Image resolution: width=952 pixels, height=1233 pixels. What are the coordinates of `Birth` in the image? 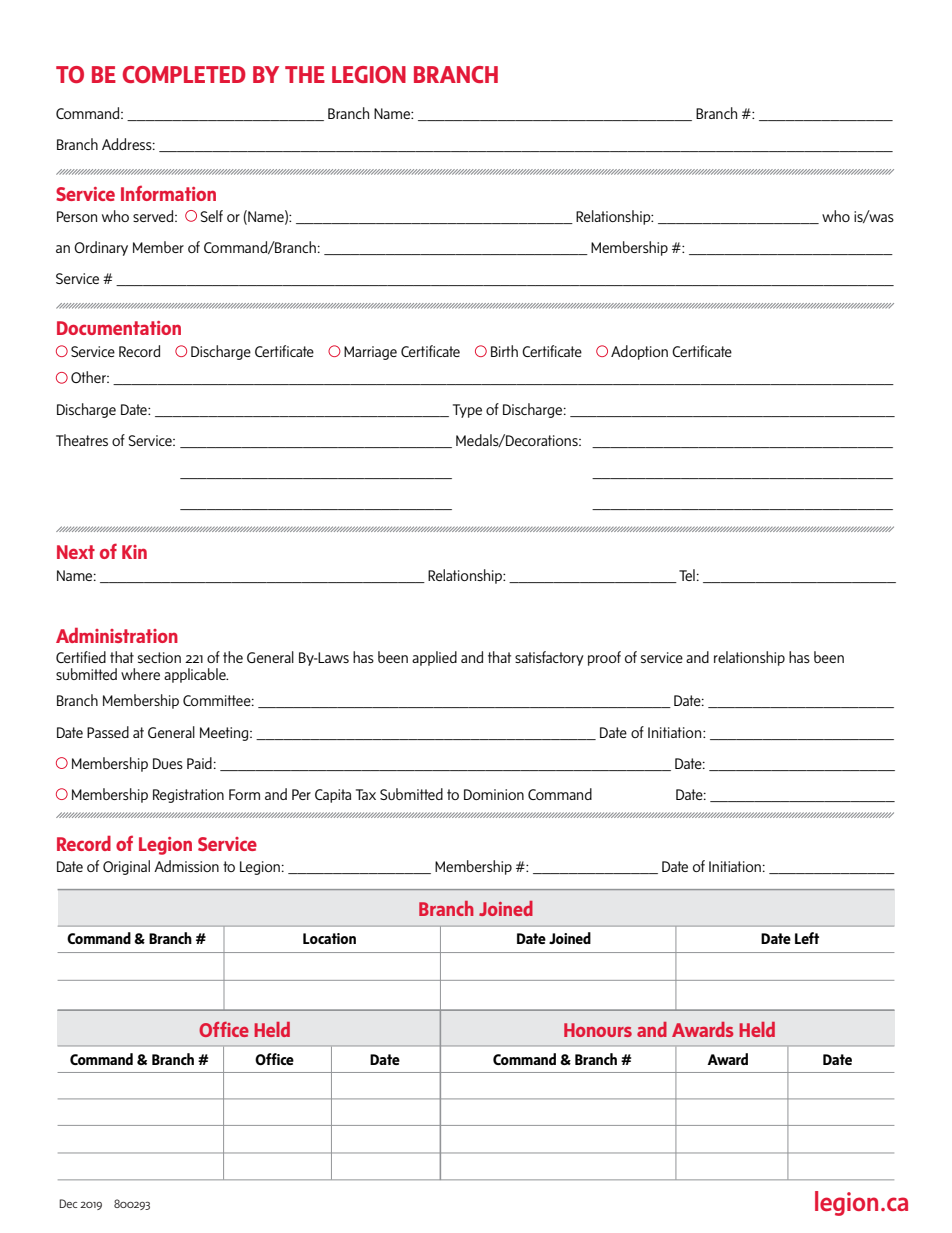 It's located at (504, 351).
